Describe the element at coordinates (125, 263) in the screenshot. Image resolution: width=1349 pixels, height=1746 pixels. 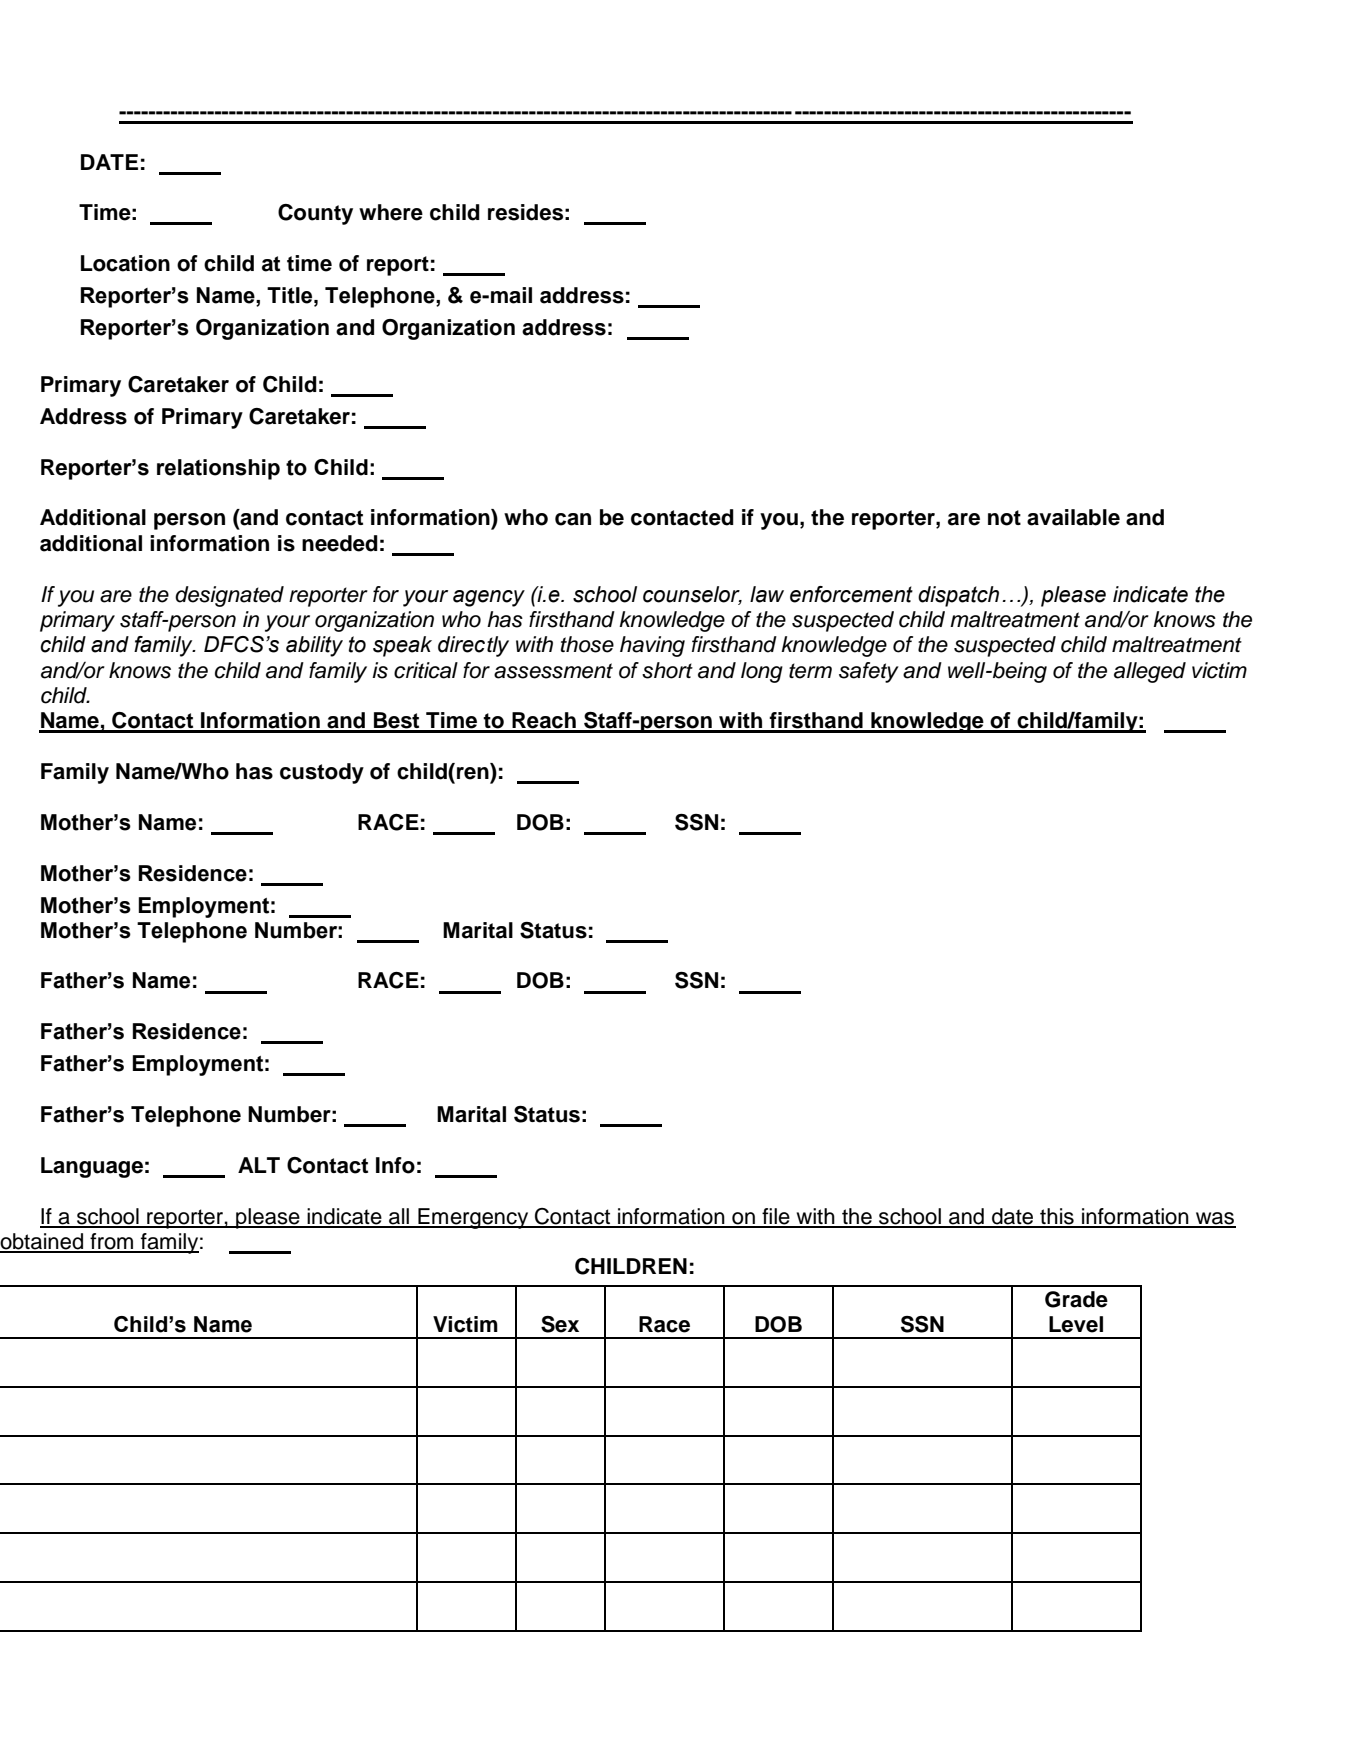
I see `Location` at that location.
